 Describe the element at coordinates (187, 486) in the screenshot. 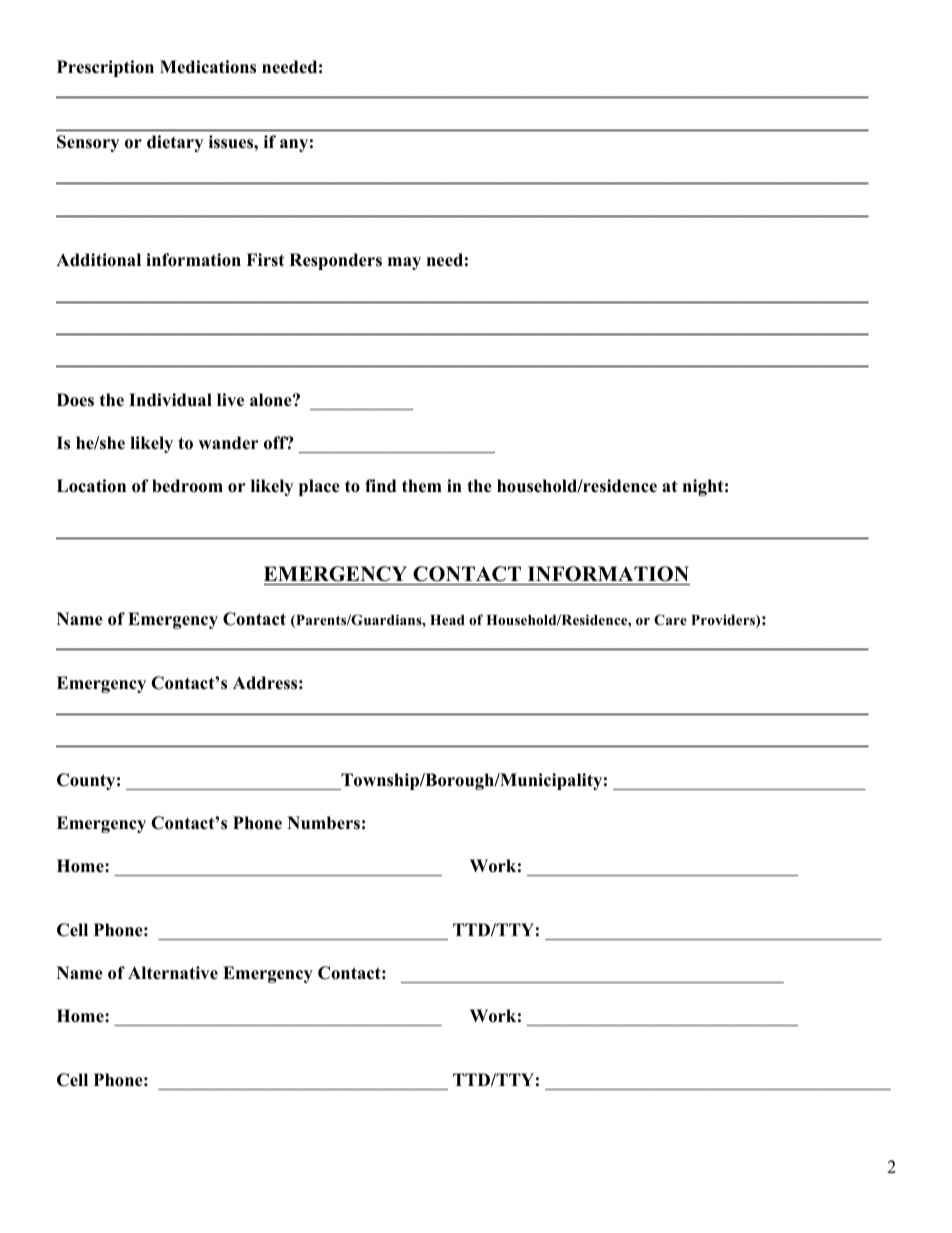

I see `bedroom` at that location.
